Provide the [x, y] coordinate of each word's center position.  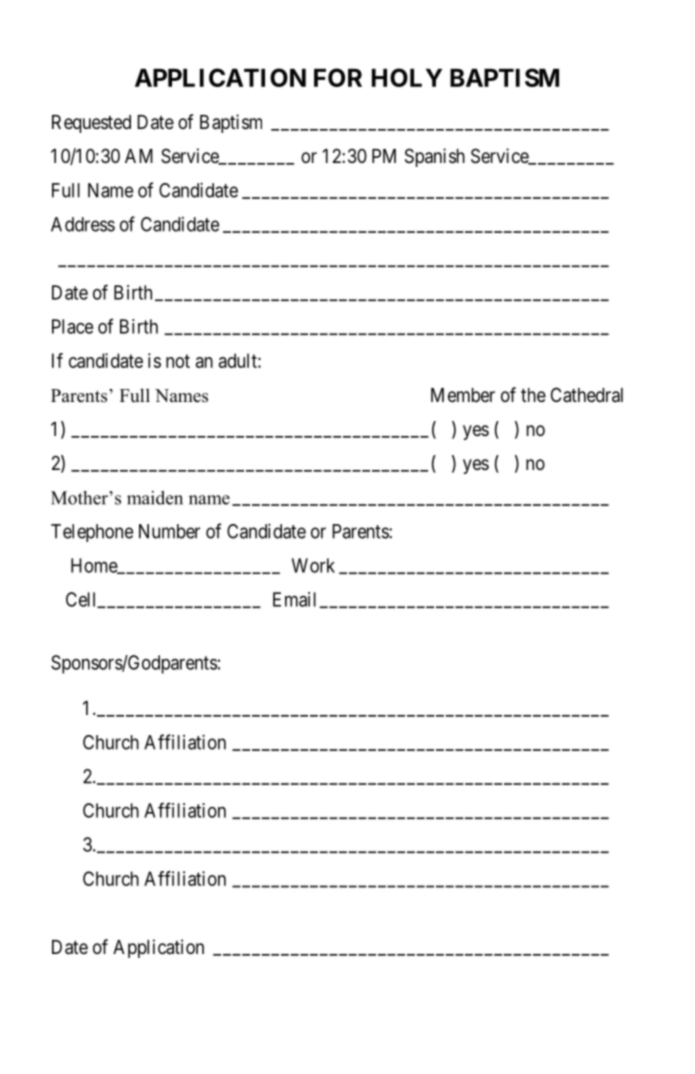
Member [463, 395]
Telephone [92, 533]
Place [72, 326]
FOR [338, 77]
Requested [91, 124]
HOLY [407, 77]
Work [313, 565]
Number [169, 531]
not [178, 361]
